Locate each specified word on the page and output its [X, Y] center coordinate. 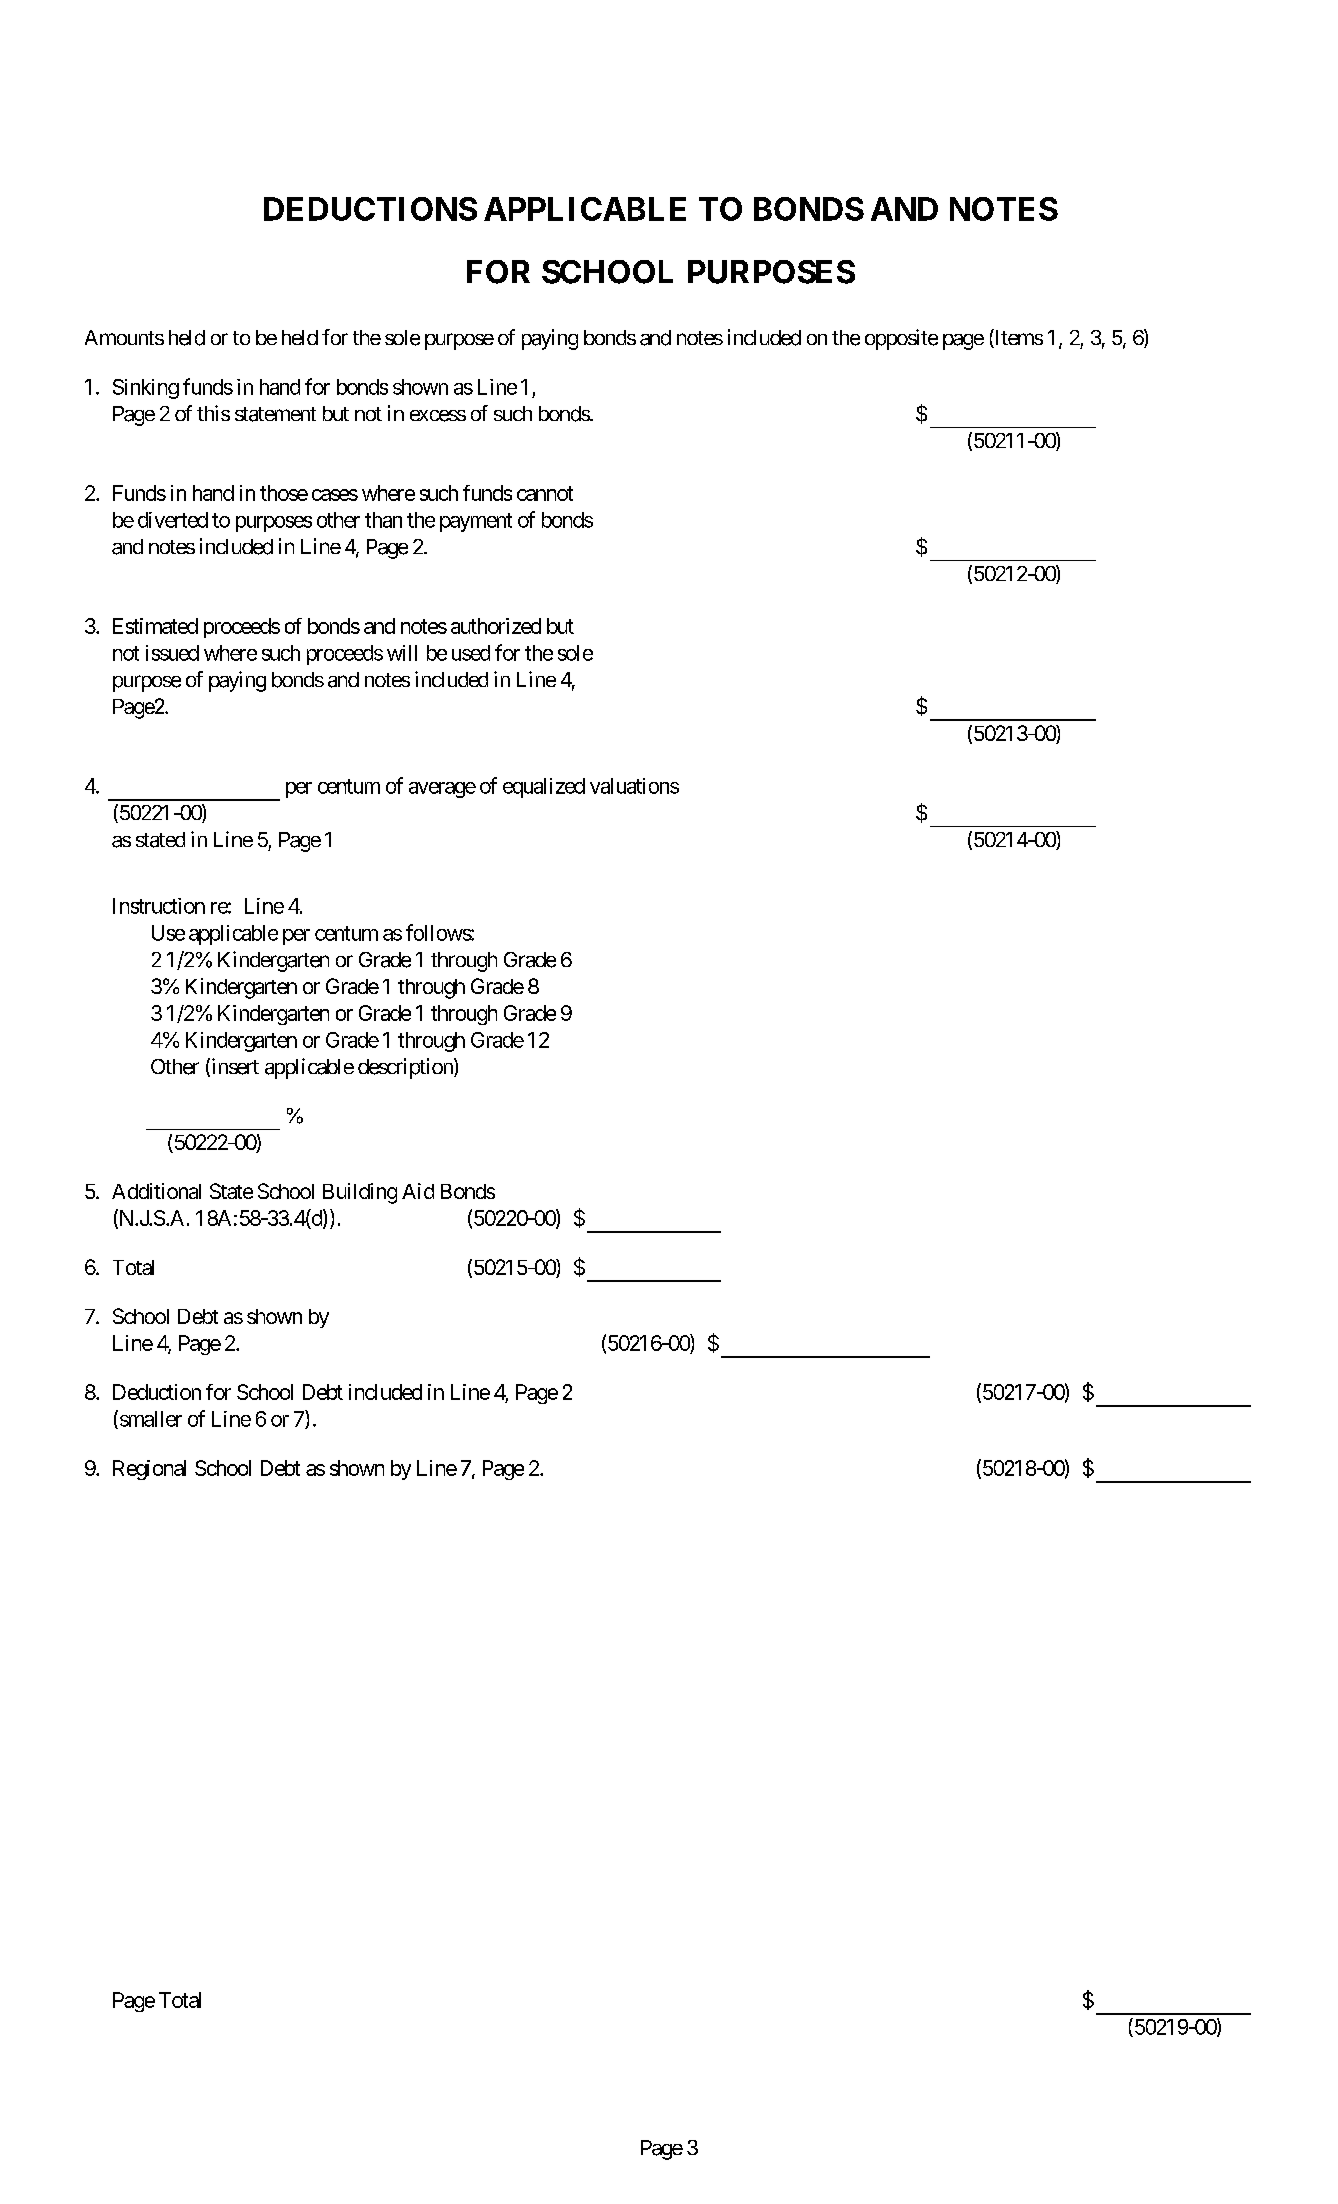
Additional [156, 1191]
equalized [544, 788]
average [442, 790]
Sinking [146, 389]
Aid [418, 1191]
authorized [496, 626]
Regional [149, 1470]
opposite [901, 339]
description [406, 1068]
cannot [545, 493]
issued [172, 653]
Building [360, 1193]
